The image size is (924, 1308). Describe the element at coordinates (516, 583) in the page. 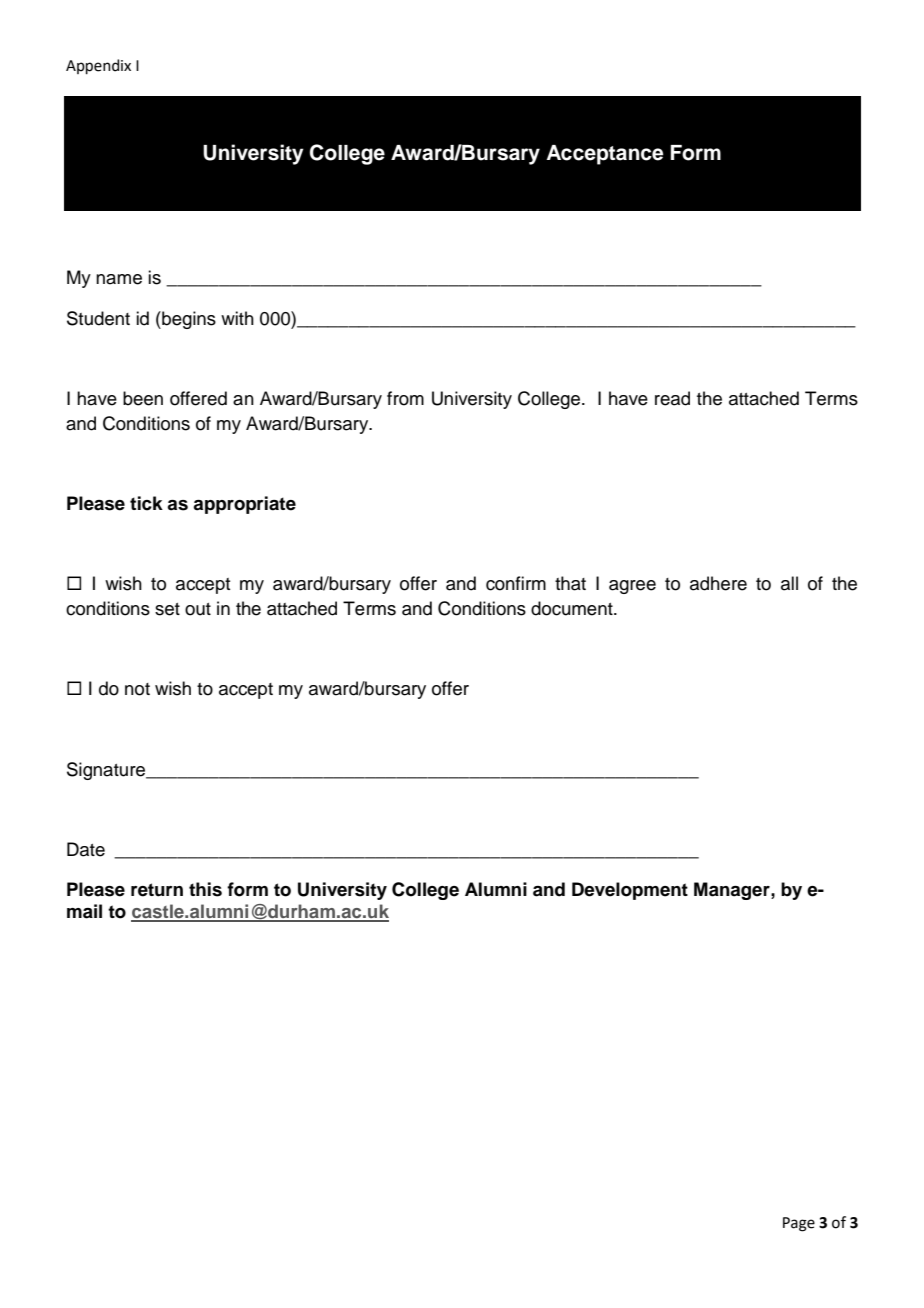

I see `confirm` at that location.
